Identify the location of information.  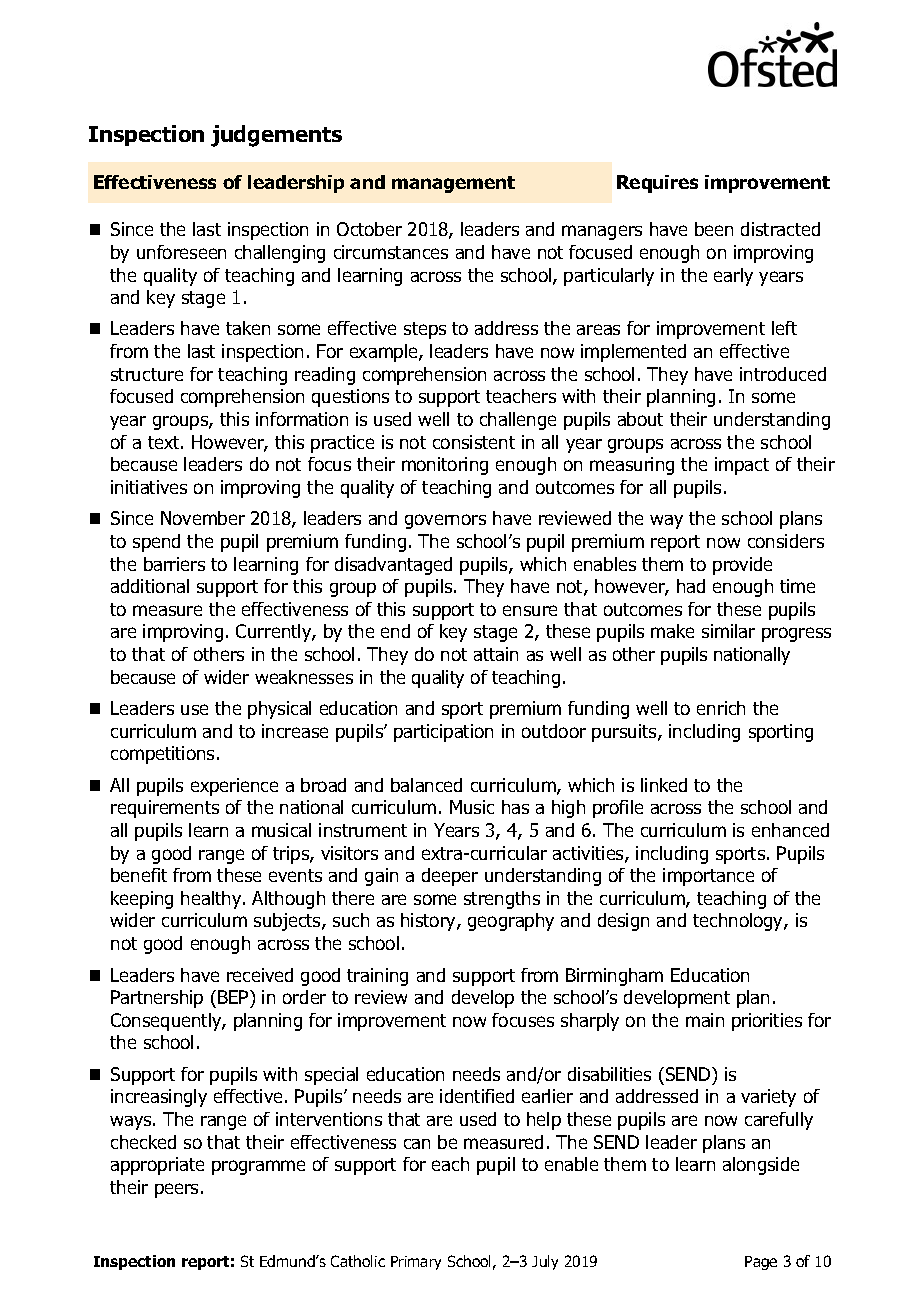
(302, 419).
